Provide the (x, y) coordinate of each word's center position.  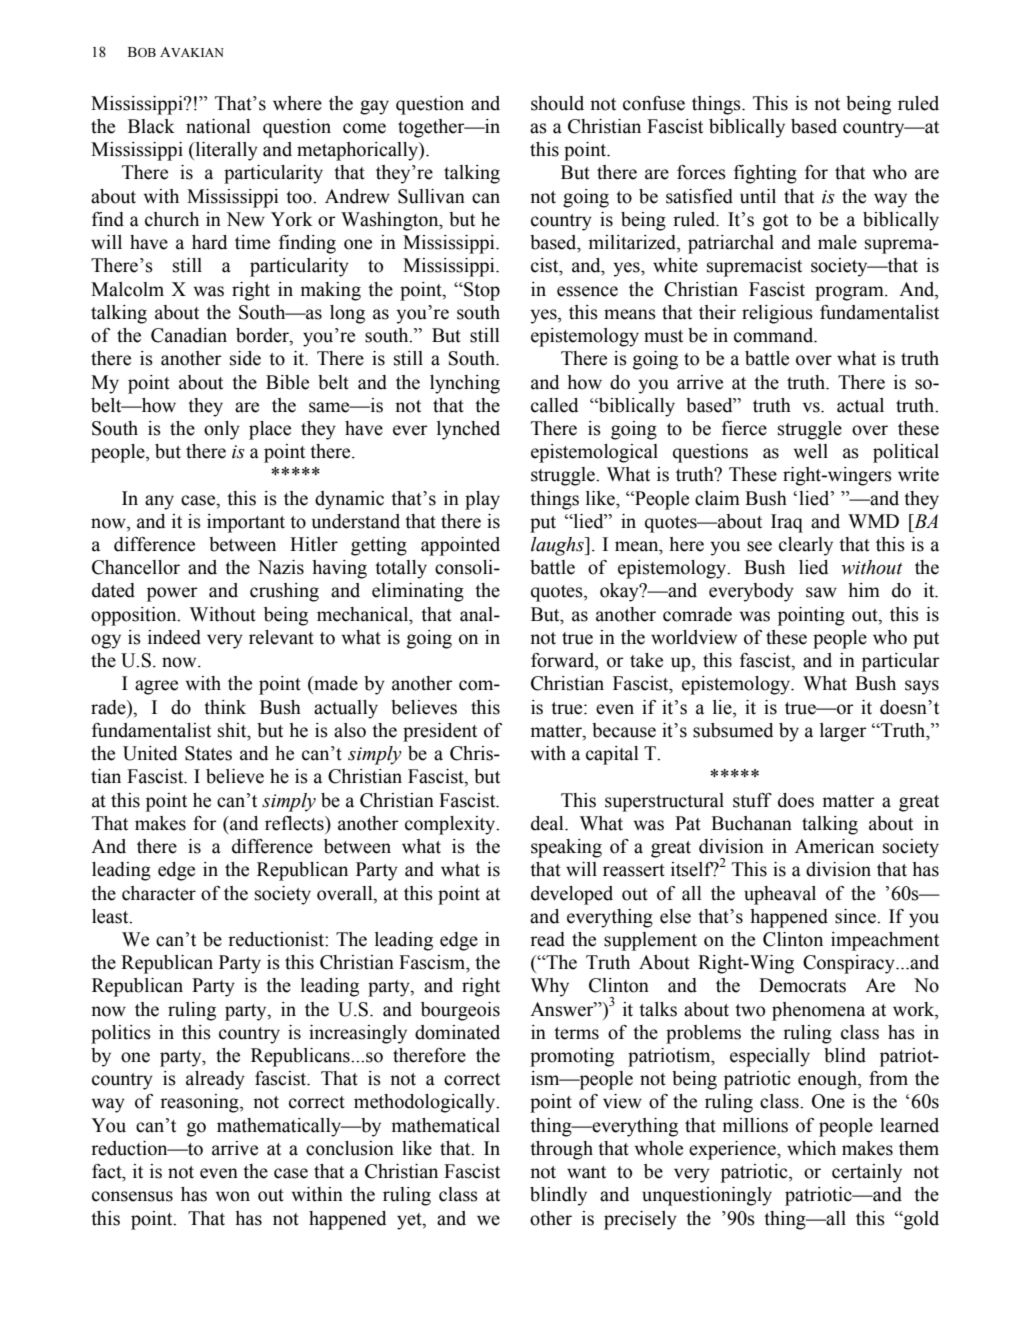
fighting (765, 174)
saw (821, 592)
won (233, 1196)
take (646, 660)
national (218, 126)
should (557, 103)
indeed (174, 637)
